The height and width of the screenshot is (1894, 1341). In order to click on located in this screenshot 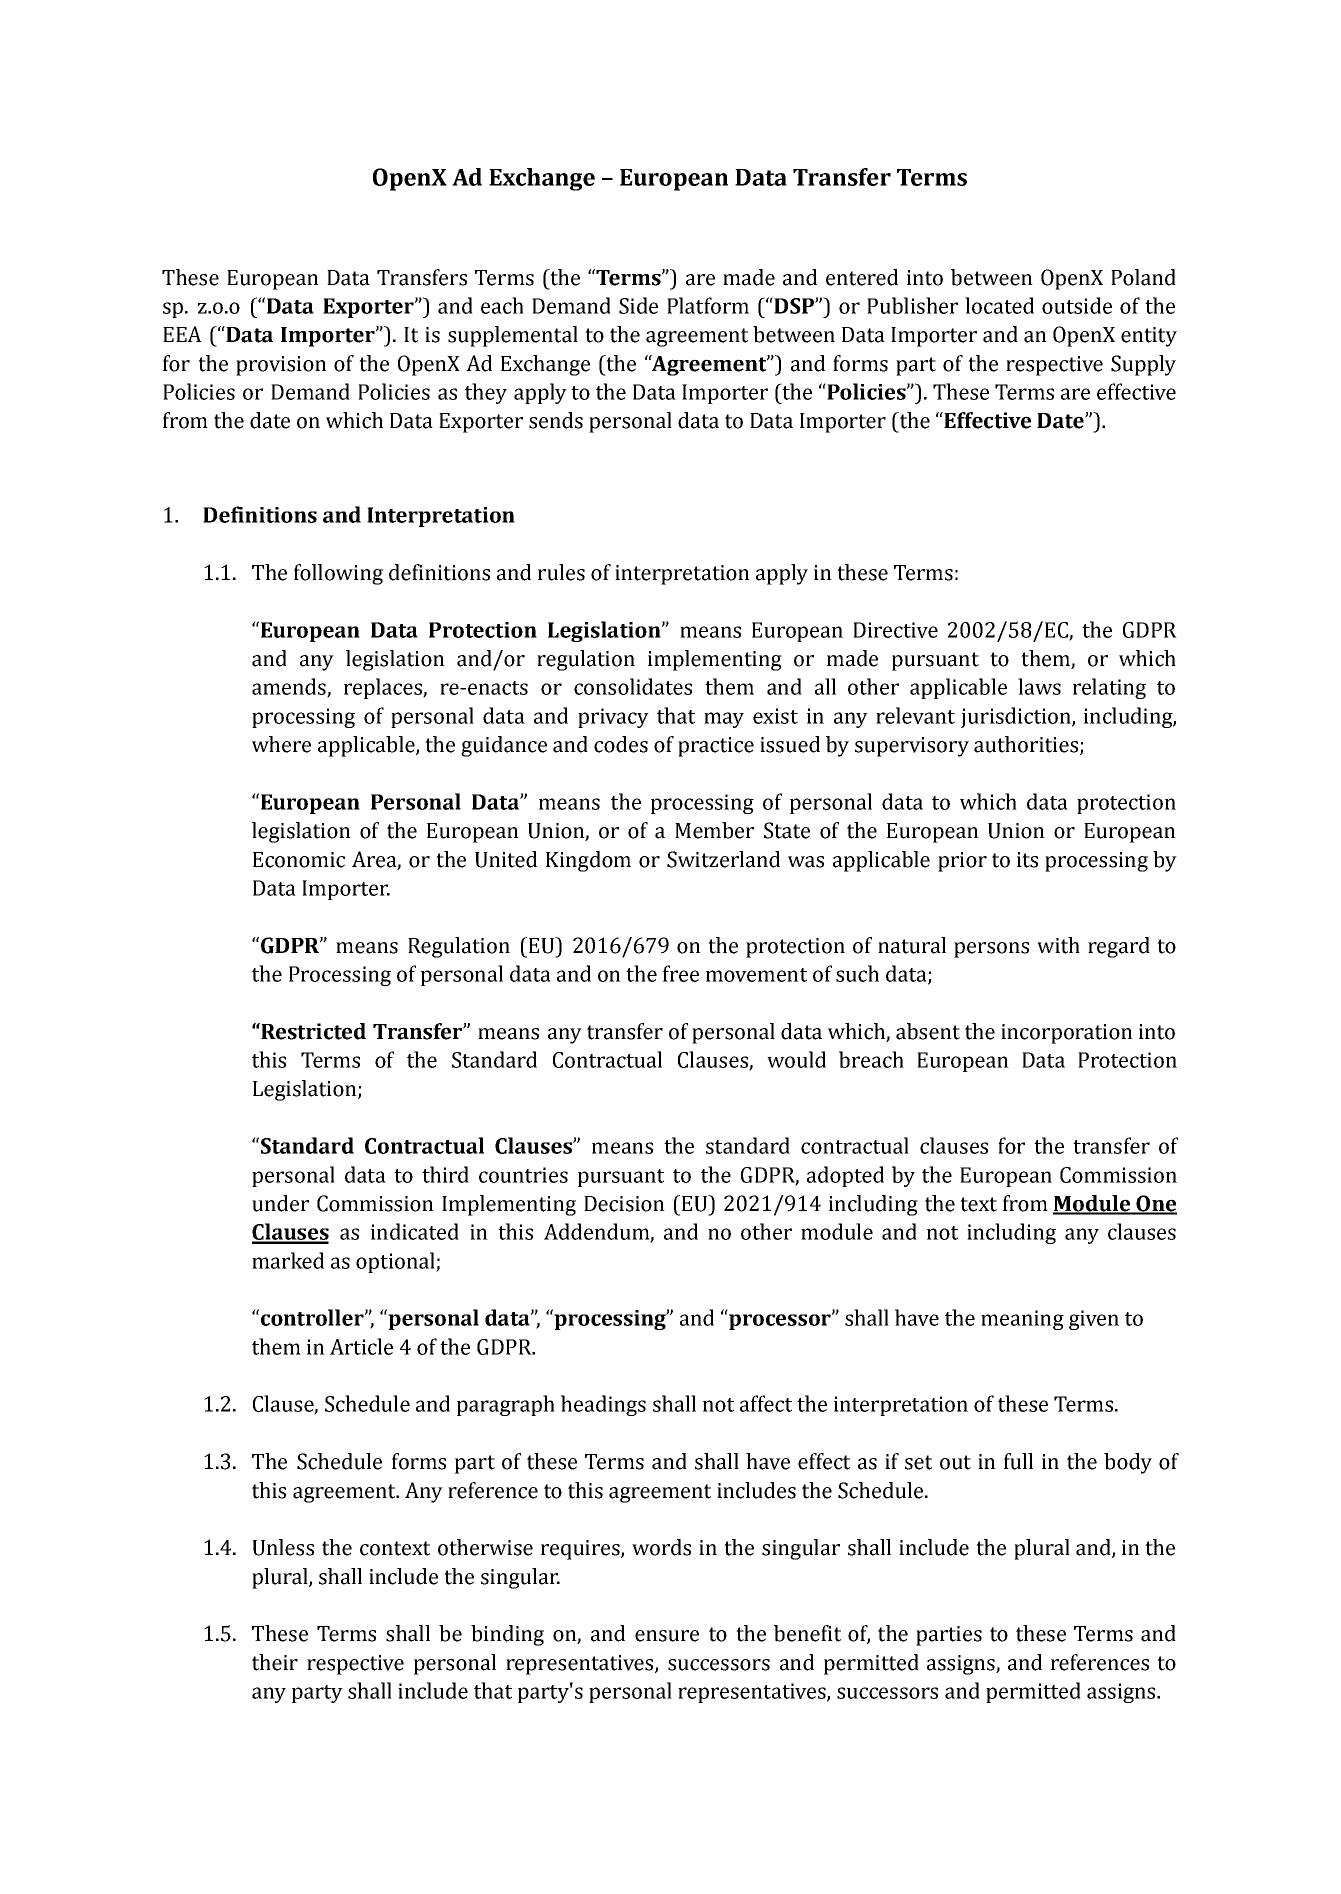, I will do `click(999, 305)`.
